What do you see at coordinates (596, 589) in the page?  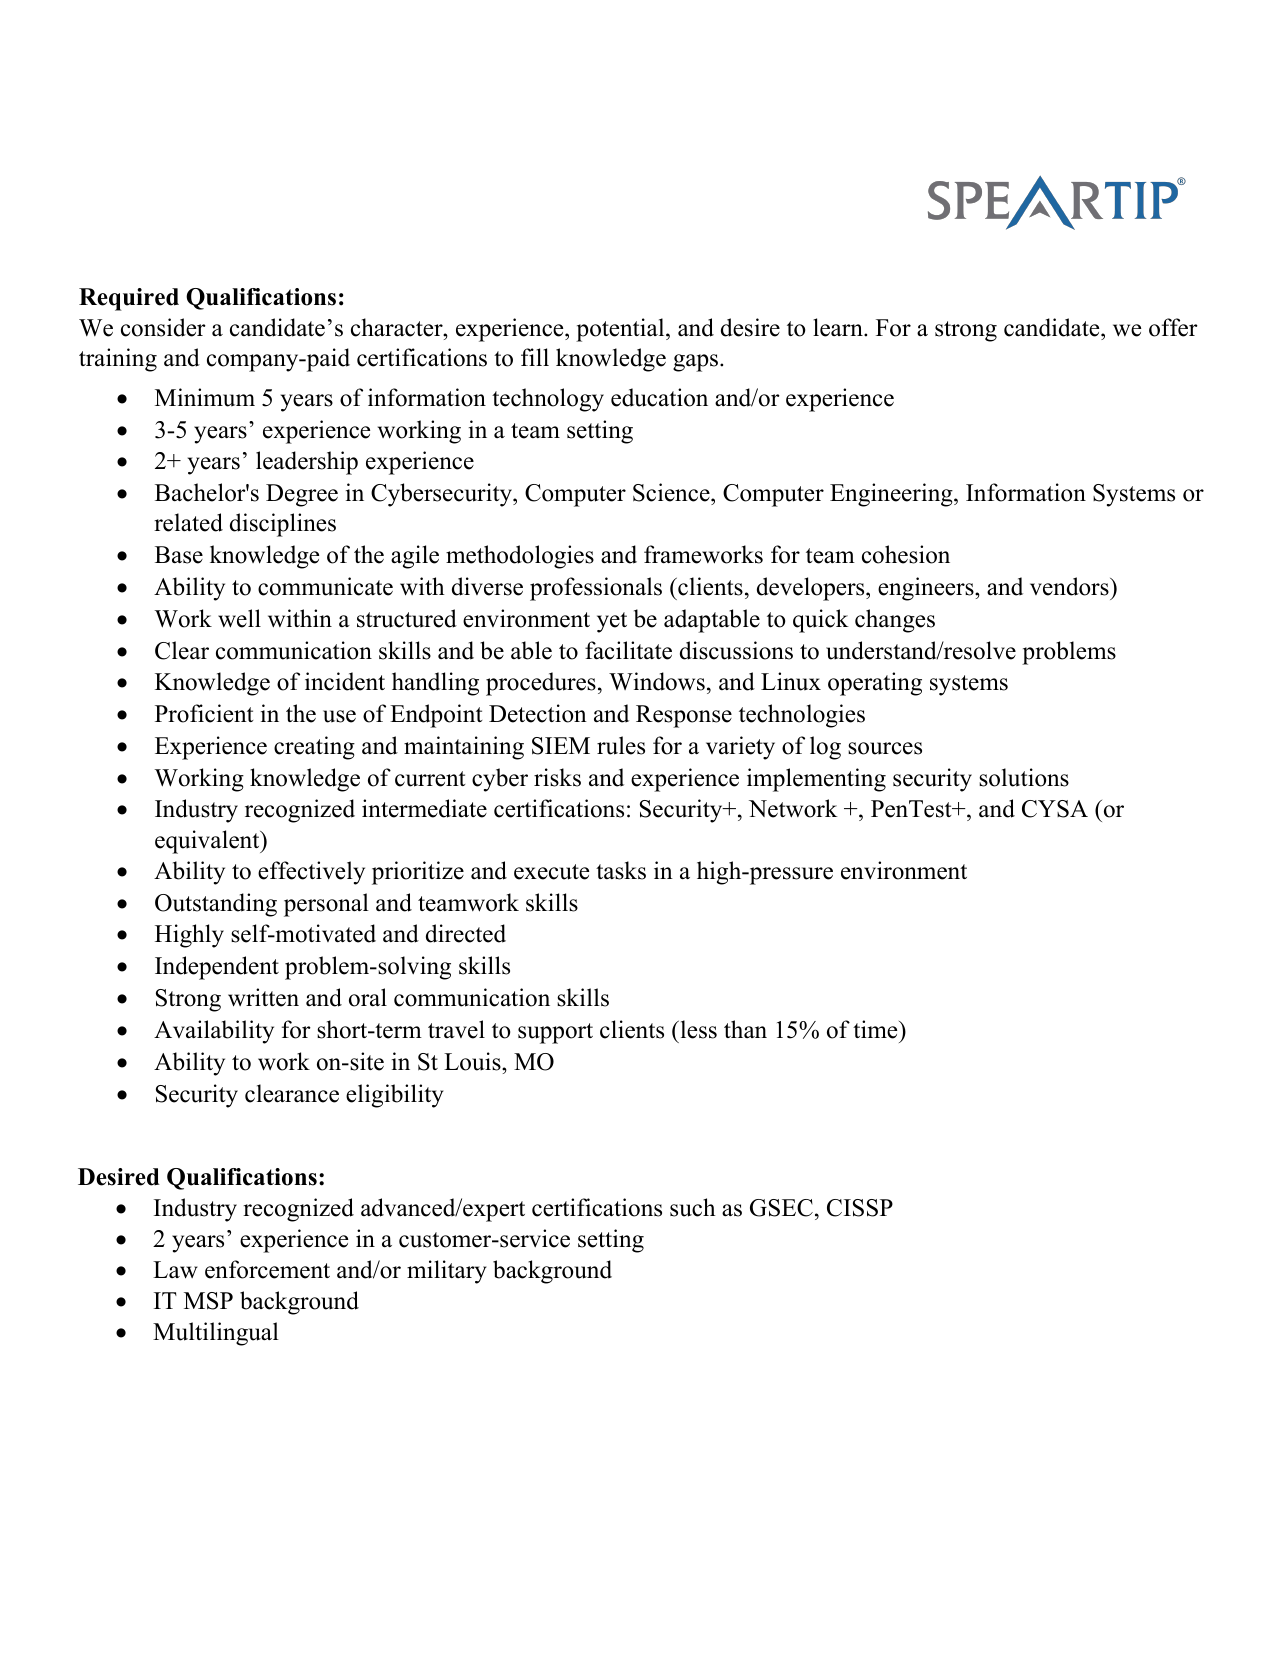 I see `professionals` at bounding box center [596, 589].
